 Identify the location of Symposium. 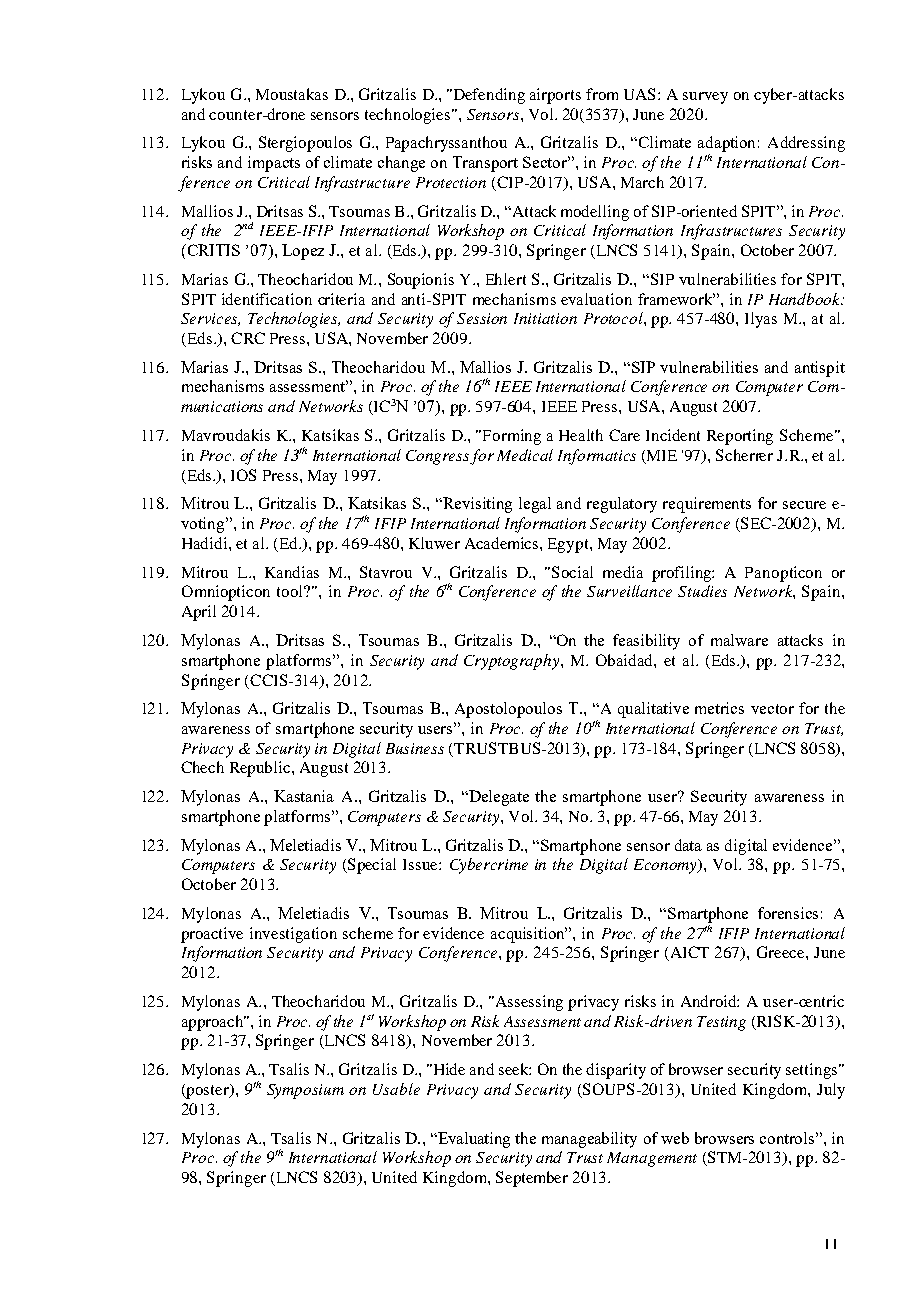
(305, 1091).
